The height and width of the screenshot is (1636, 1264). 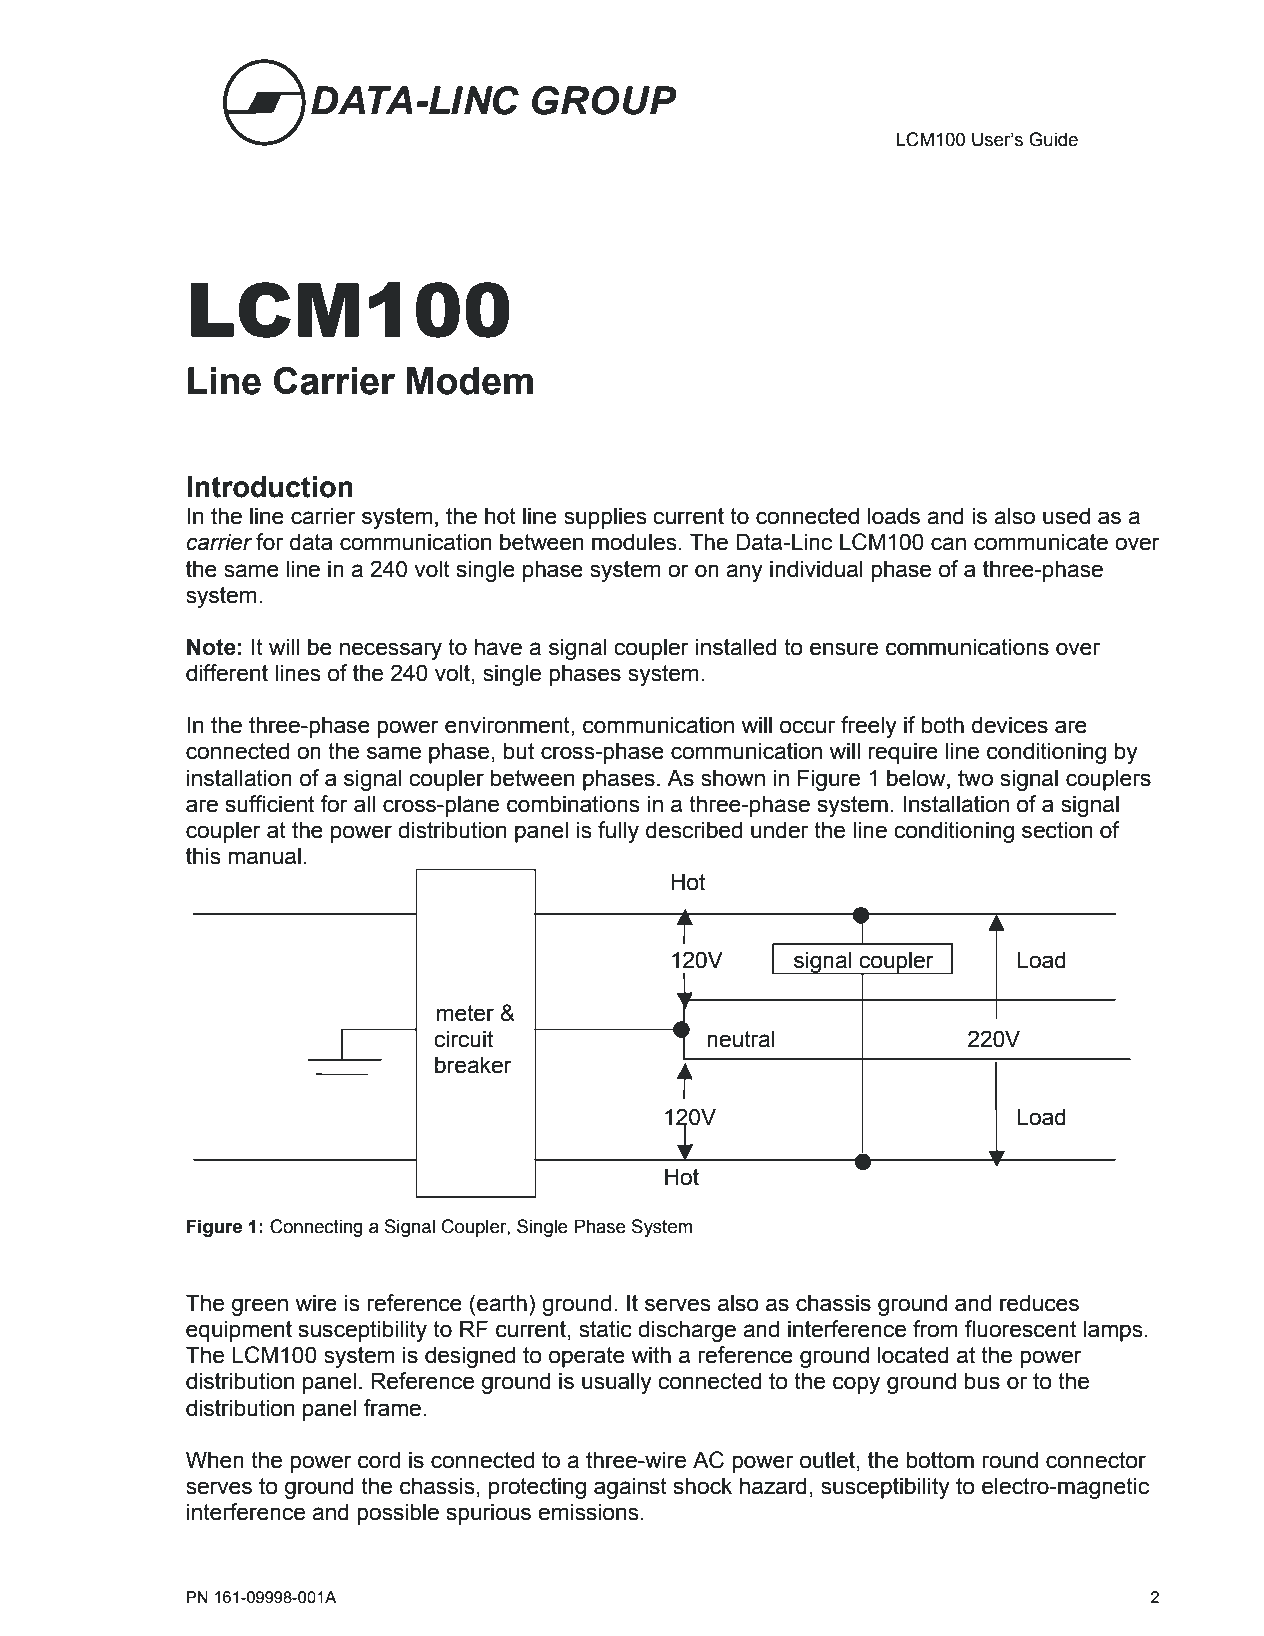 I want to click on section, so click(x=1057, y=830).
